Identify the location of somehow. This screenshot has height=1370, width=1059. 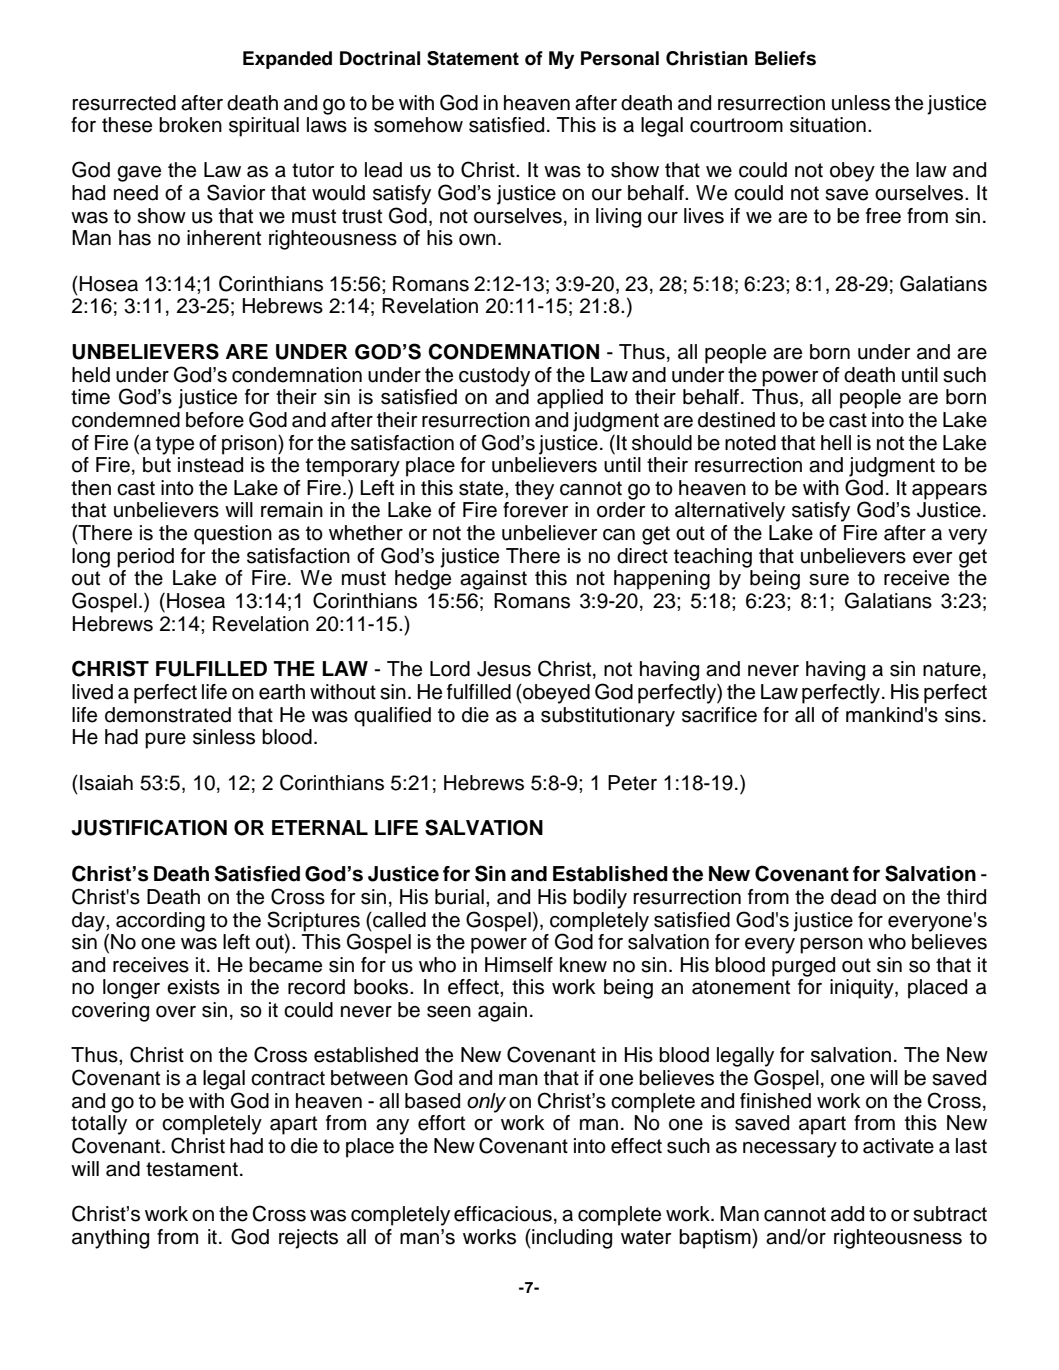
(418, 125).
